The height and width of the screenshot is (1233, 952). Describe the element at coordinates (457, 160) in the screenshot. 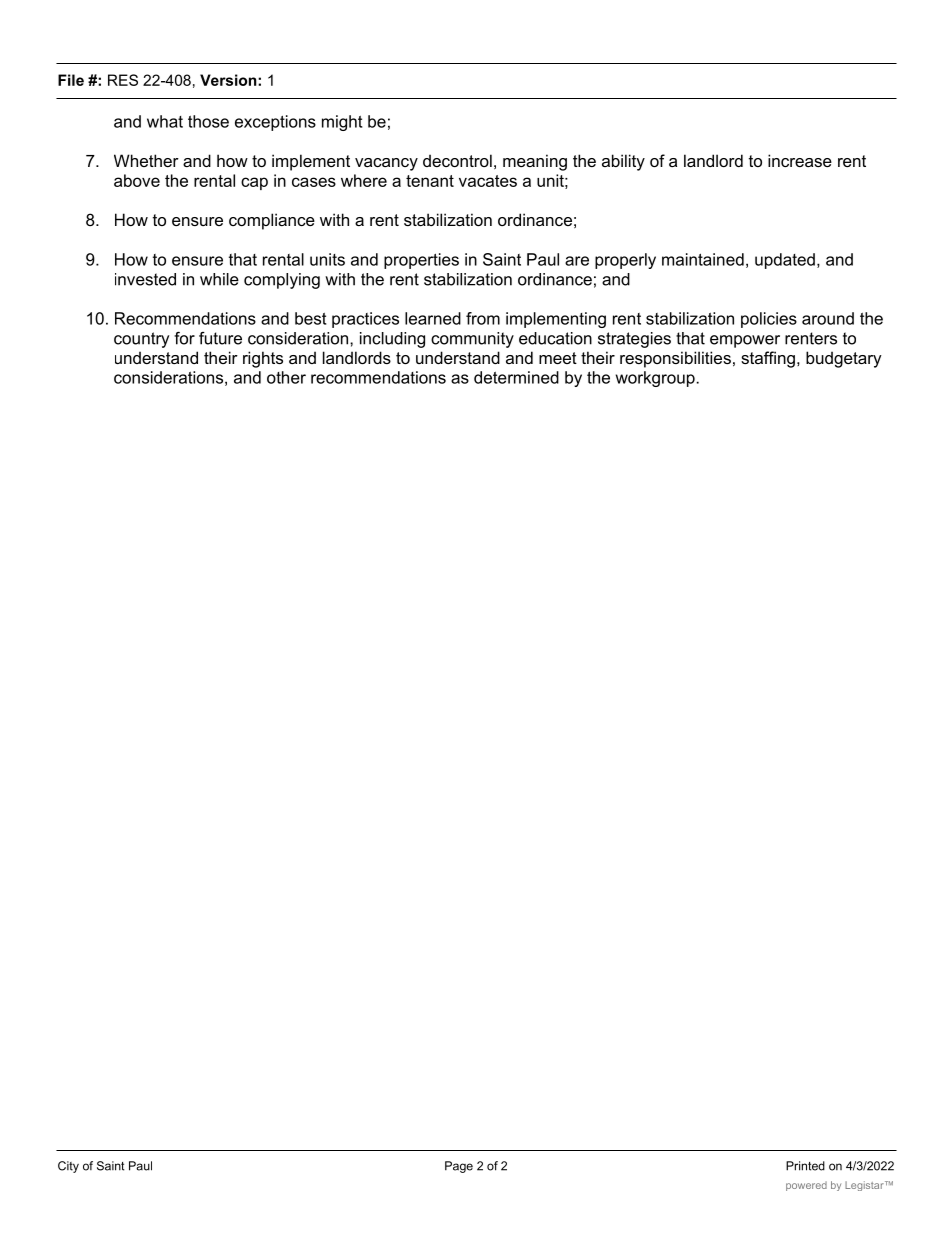

I see `decontrol` at that location.
